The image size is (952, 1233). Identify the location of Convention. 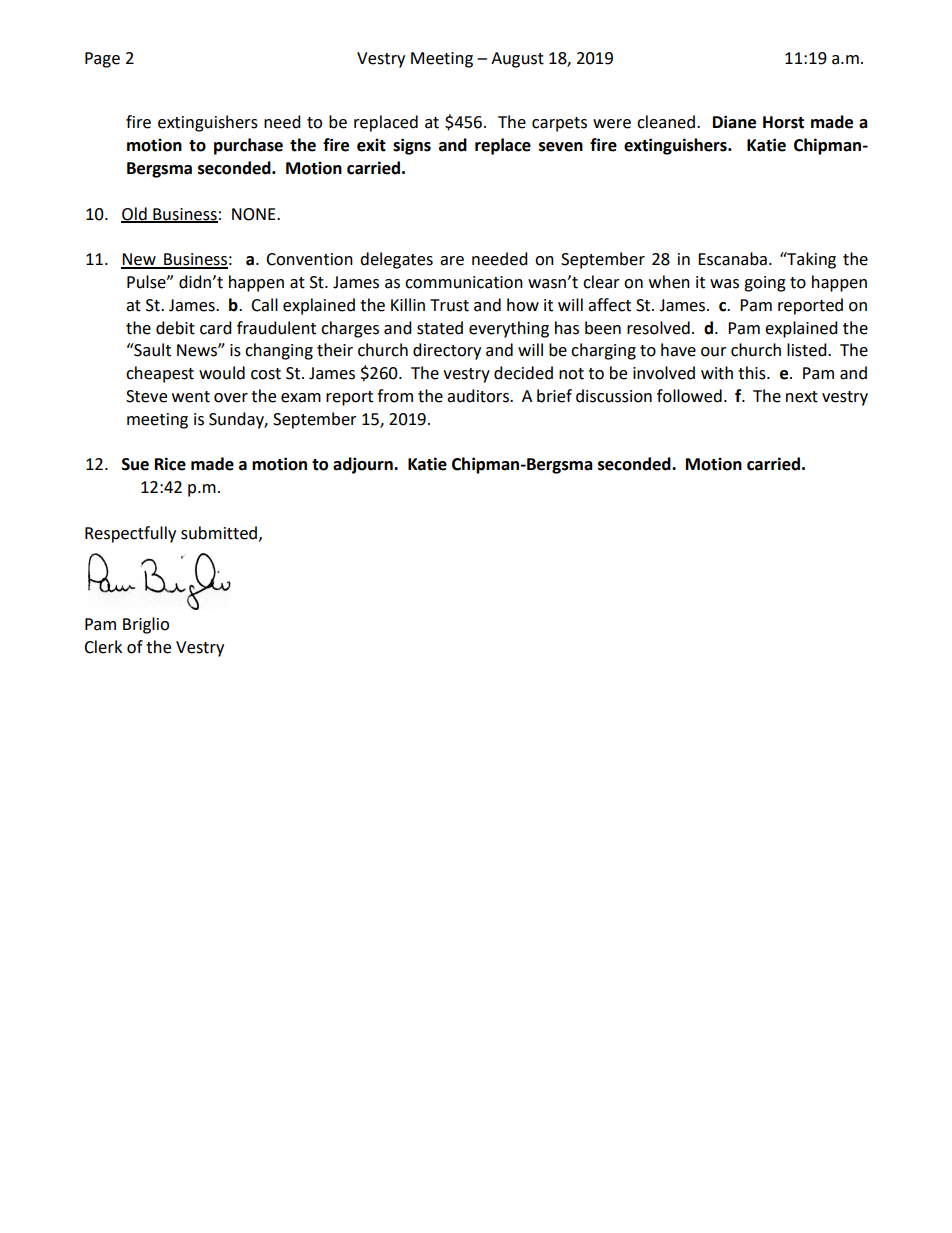
(309, 259).
